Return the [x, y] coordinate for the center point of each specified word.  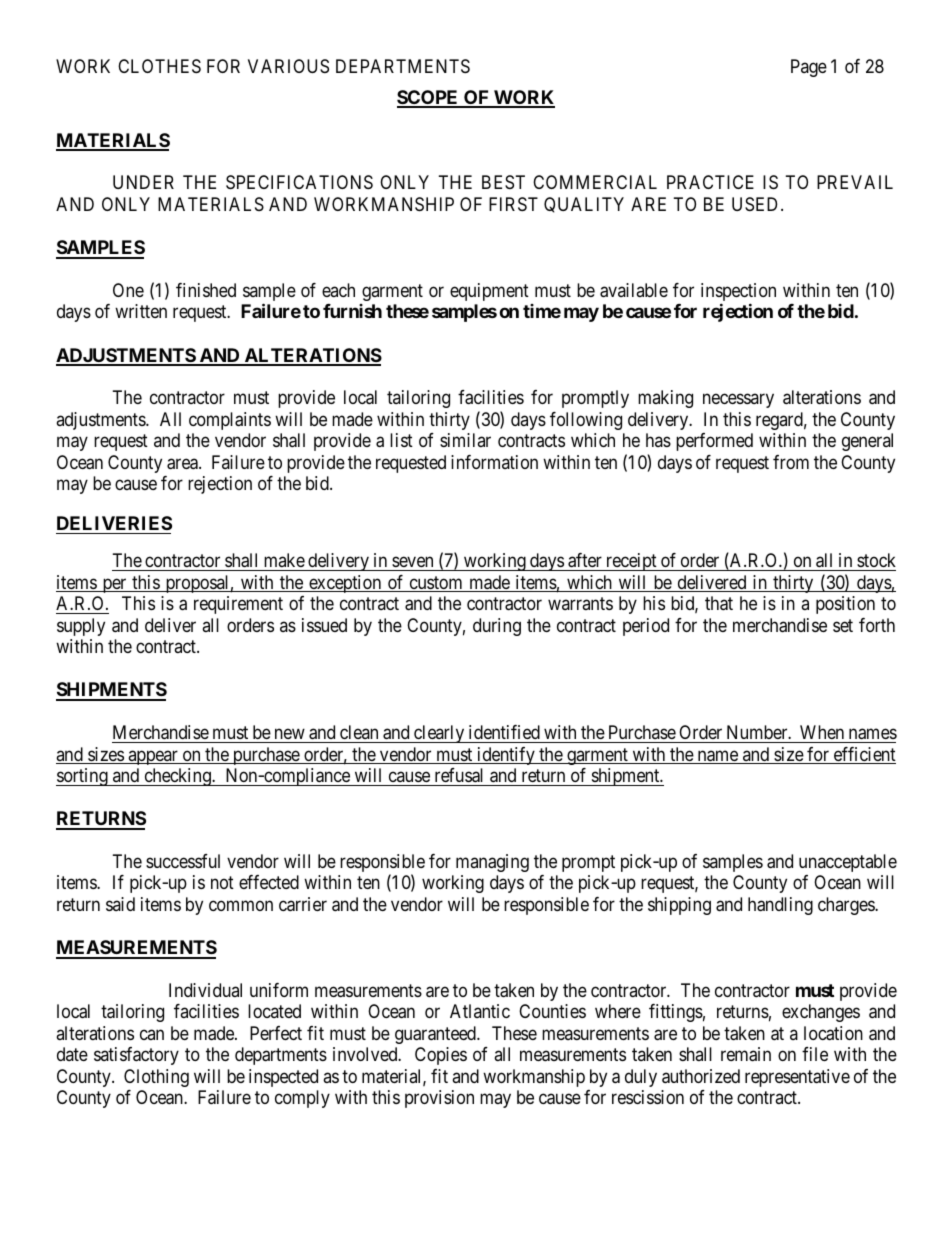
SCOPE [429, 98]
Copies [441, 1056]
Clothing [156, 1078]
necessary [738, 401]
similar [465, 440]
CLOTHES [159, 66]
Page [809, 68]
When [822, 732]
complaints [230, 421]
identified [504, 732]
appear [153, 757]
